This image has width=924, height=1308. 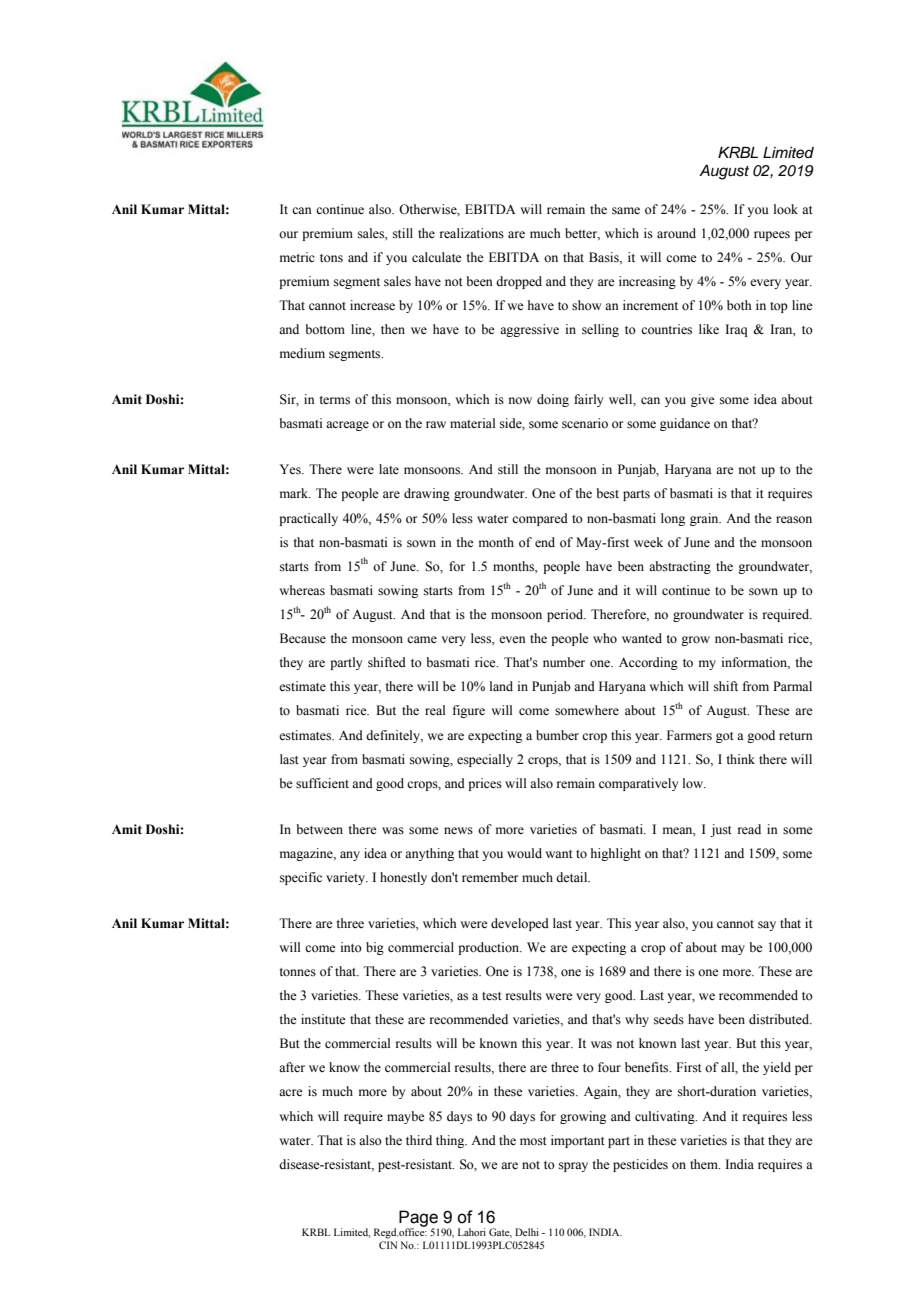 I want to click on dropped, so click(x=519, y=282).
